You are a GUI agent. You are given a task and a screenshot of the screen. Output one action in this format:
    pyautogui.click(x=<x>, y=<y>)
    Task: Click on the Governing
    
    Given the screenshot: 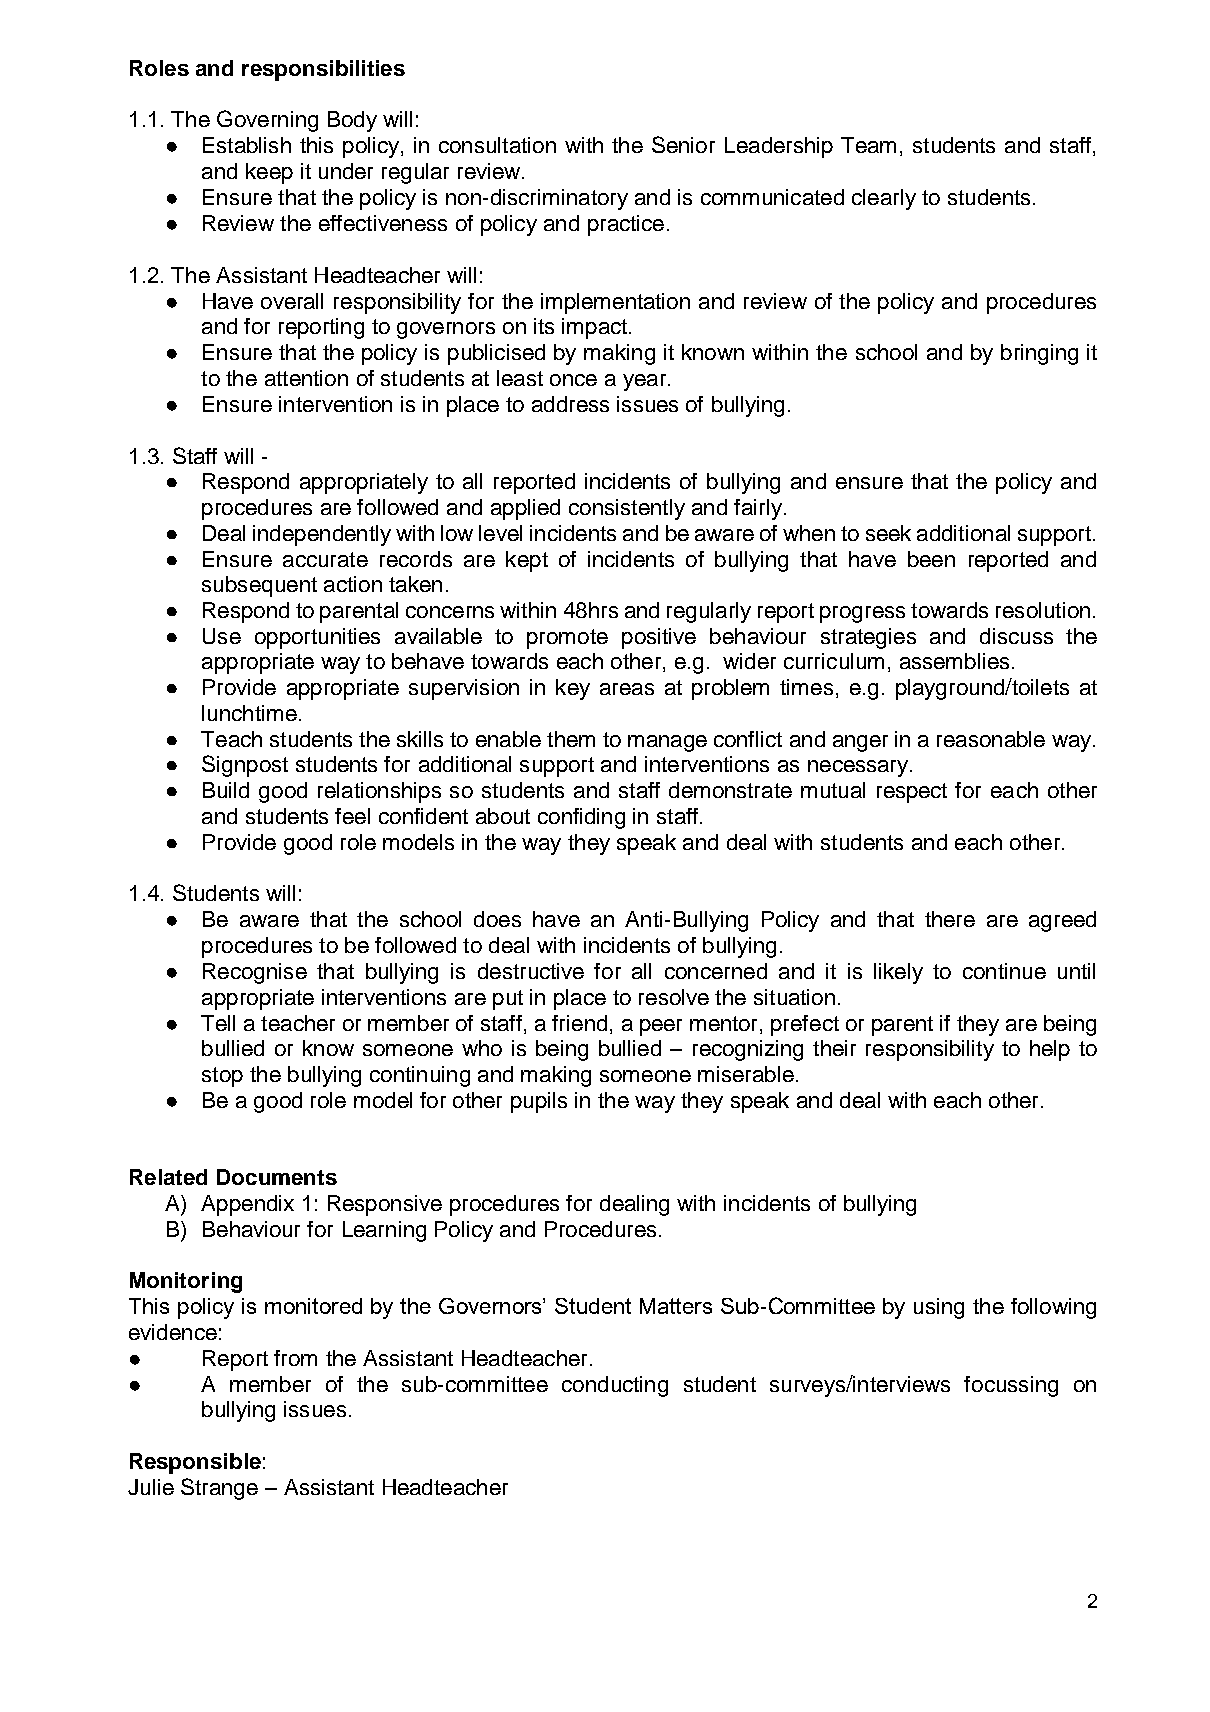 What is the action you would take?
    pyautogui.click(x=267, y=121)
